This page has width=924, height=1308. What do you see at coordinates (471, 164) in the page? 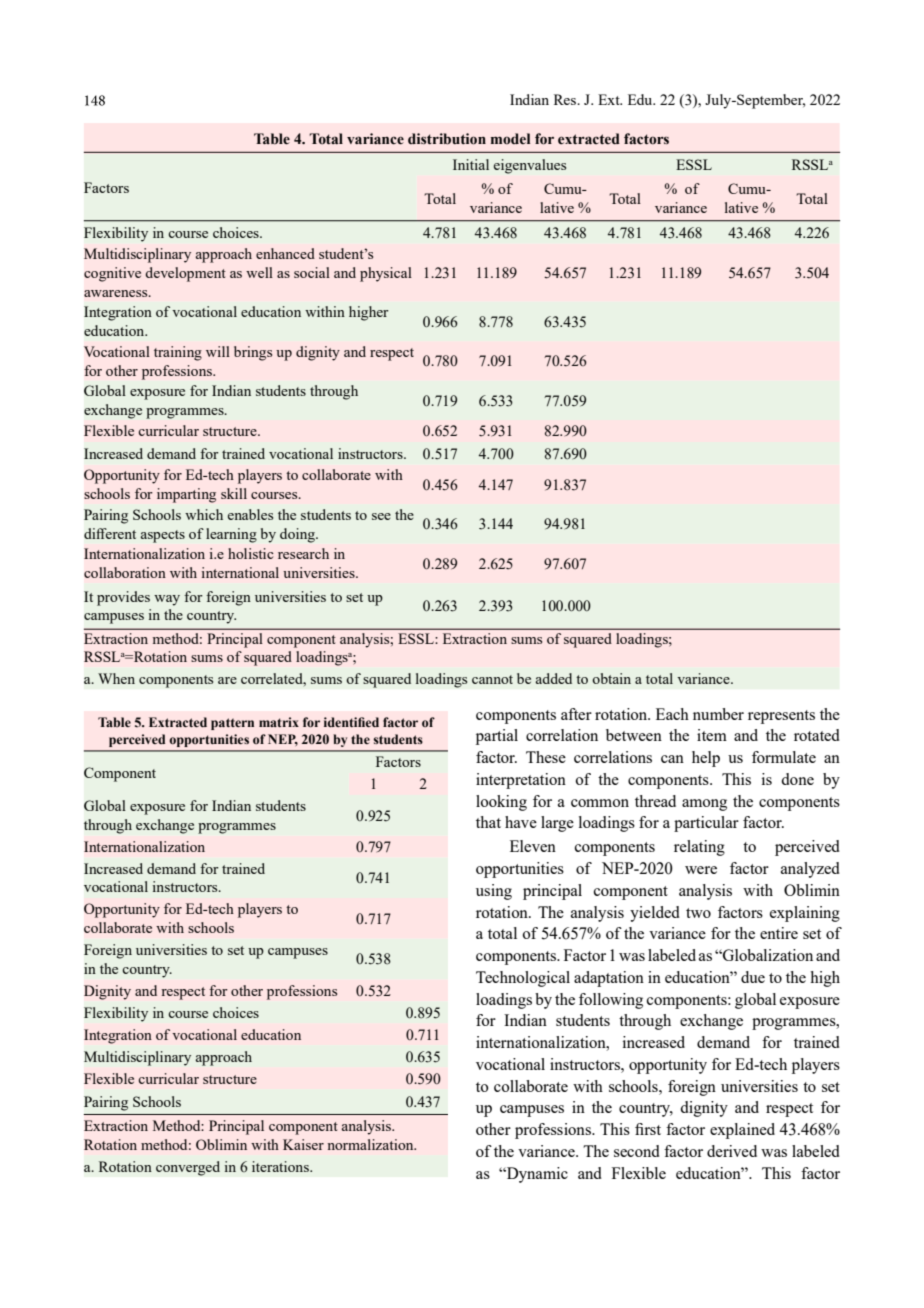
I see `Initial` at bounding box center [471, 164].
